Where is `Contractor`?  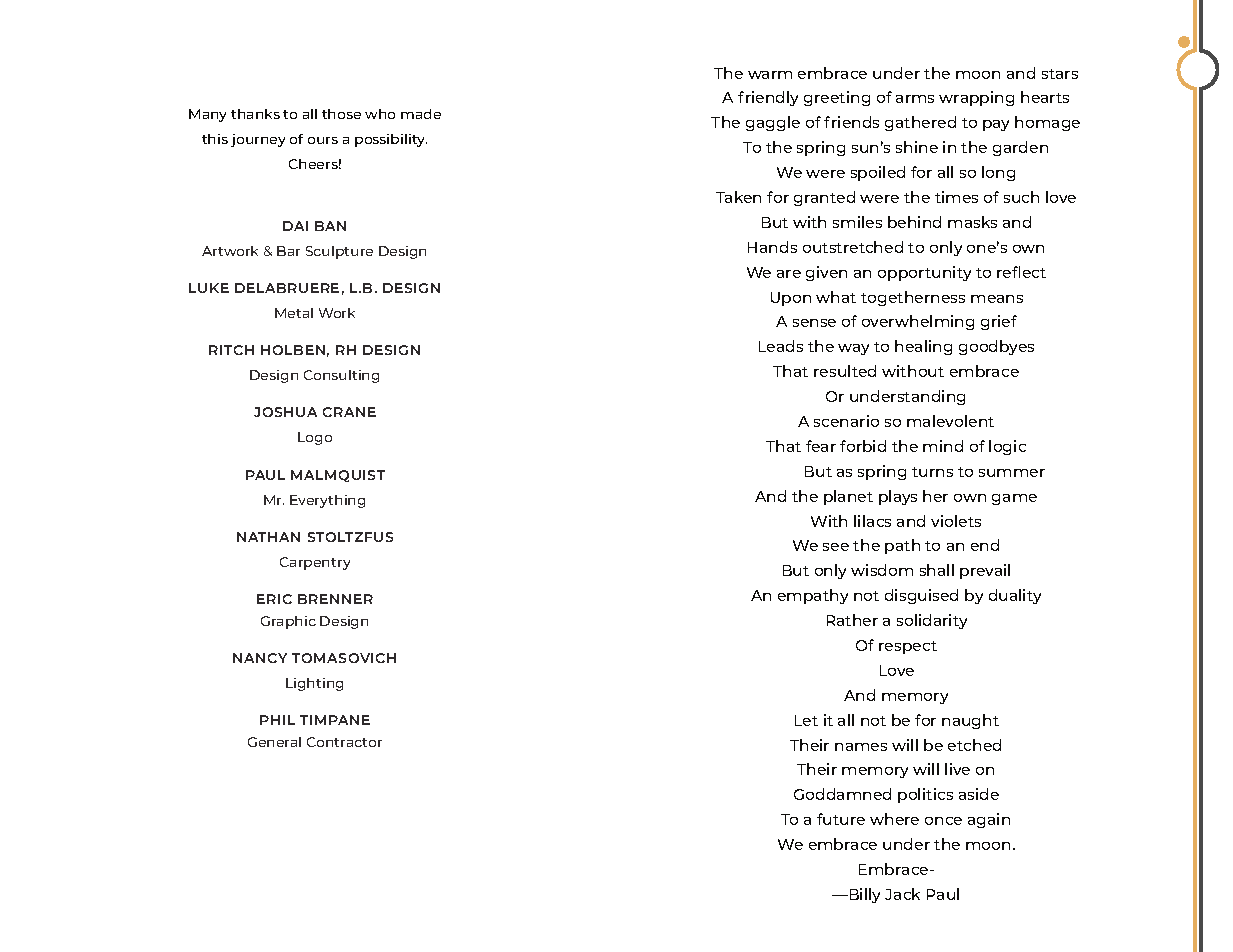 Contractor is located at coordinates (344, 742).
